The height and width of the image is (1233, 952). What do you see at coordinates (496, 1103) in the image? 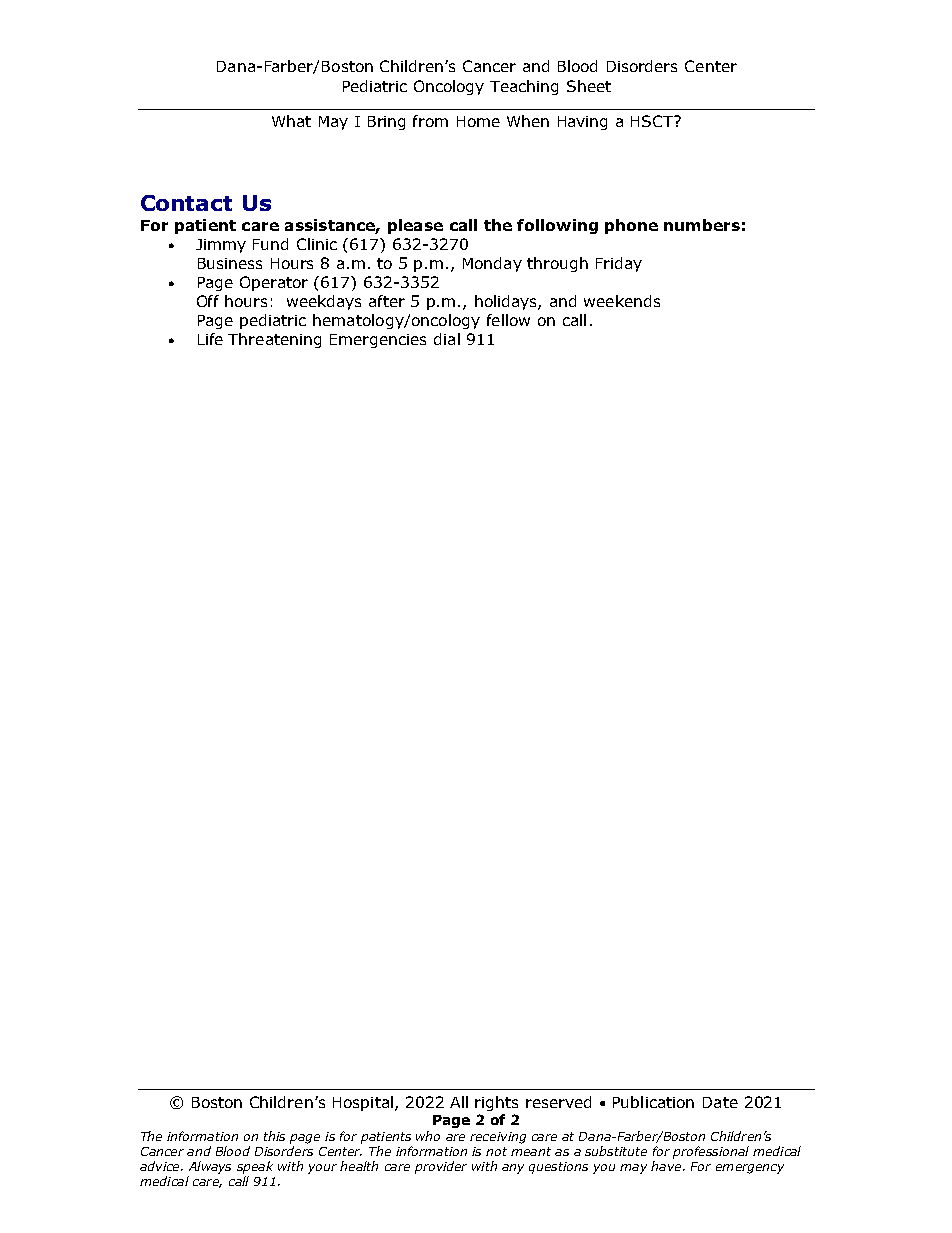
I see `rights` at bounding box center [496, 1103].
